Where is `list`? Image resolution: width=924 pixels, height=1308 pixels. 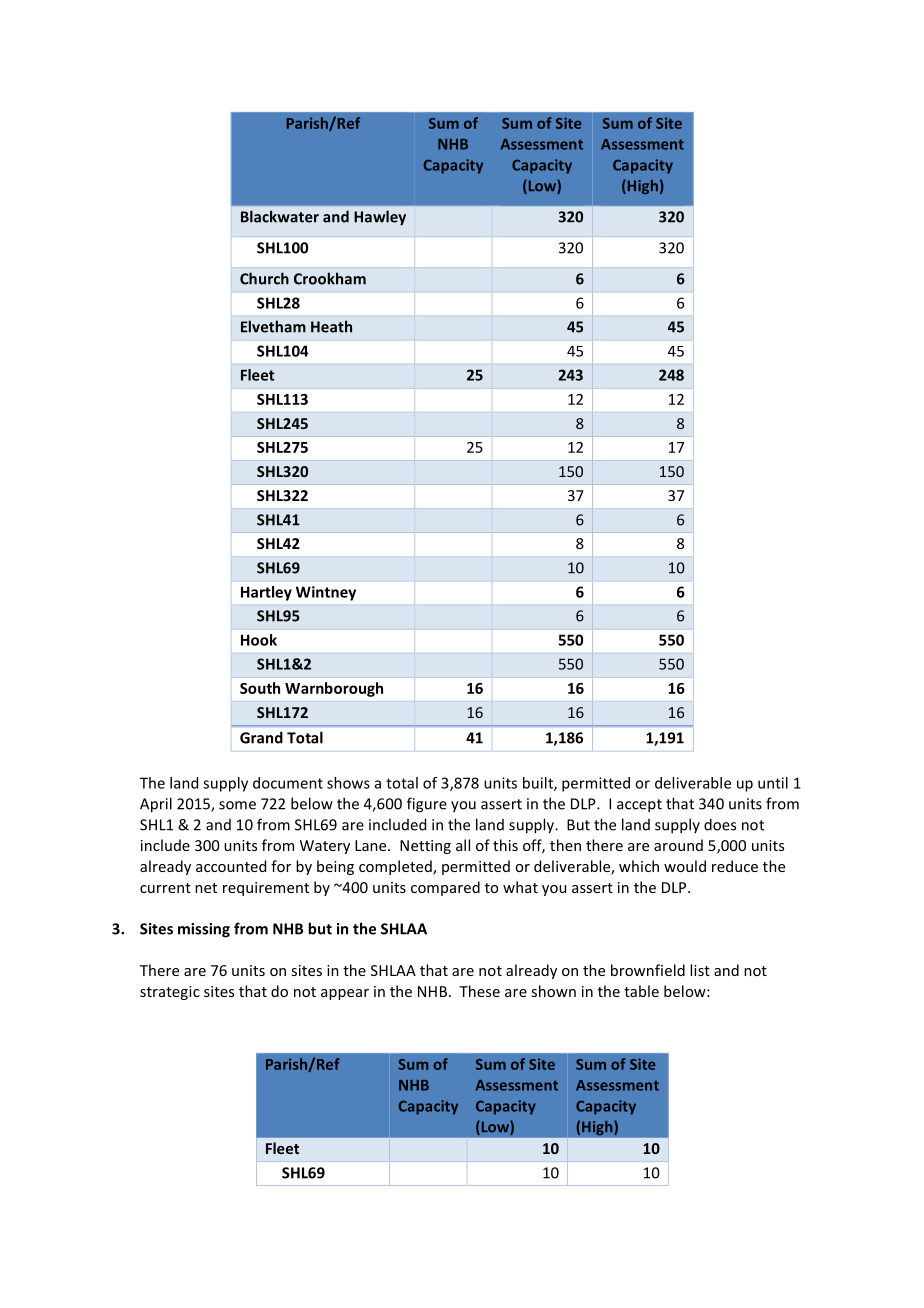 list is located at coordinates (700, 970).
